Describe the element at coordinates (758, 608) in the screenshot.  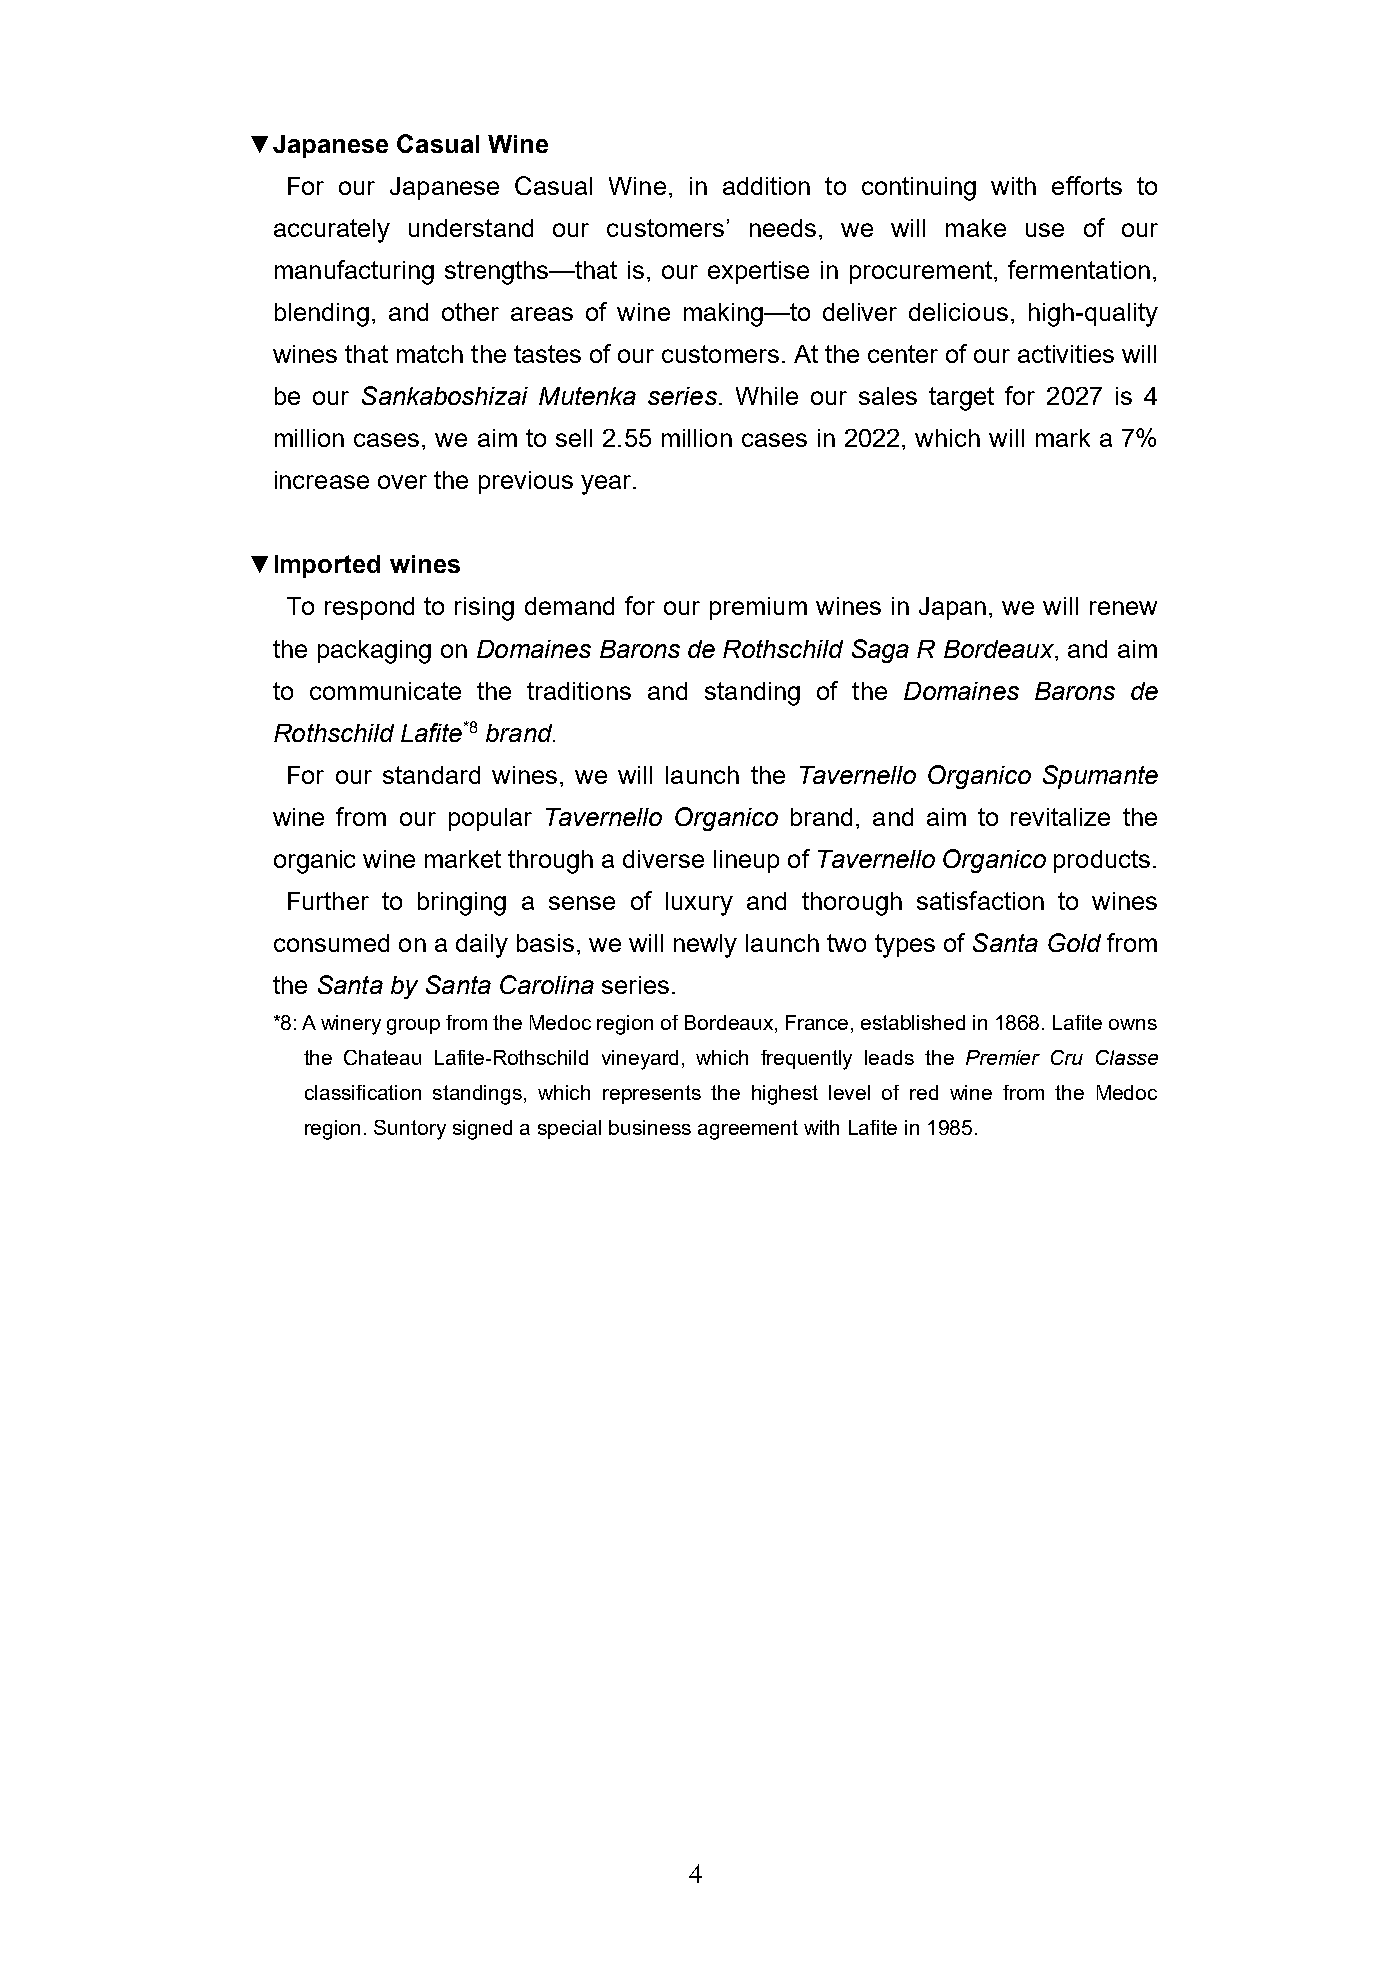
I see `premium` at that location.
